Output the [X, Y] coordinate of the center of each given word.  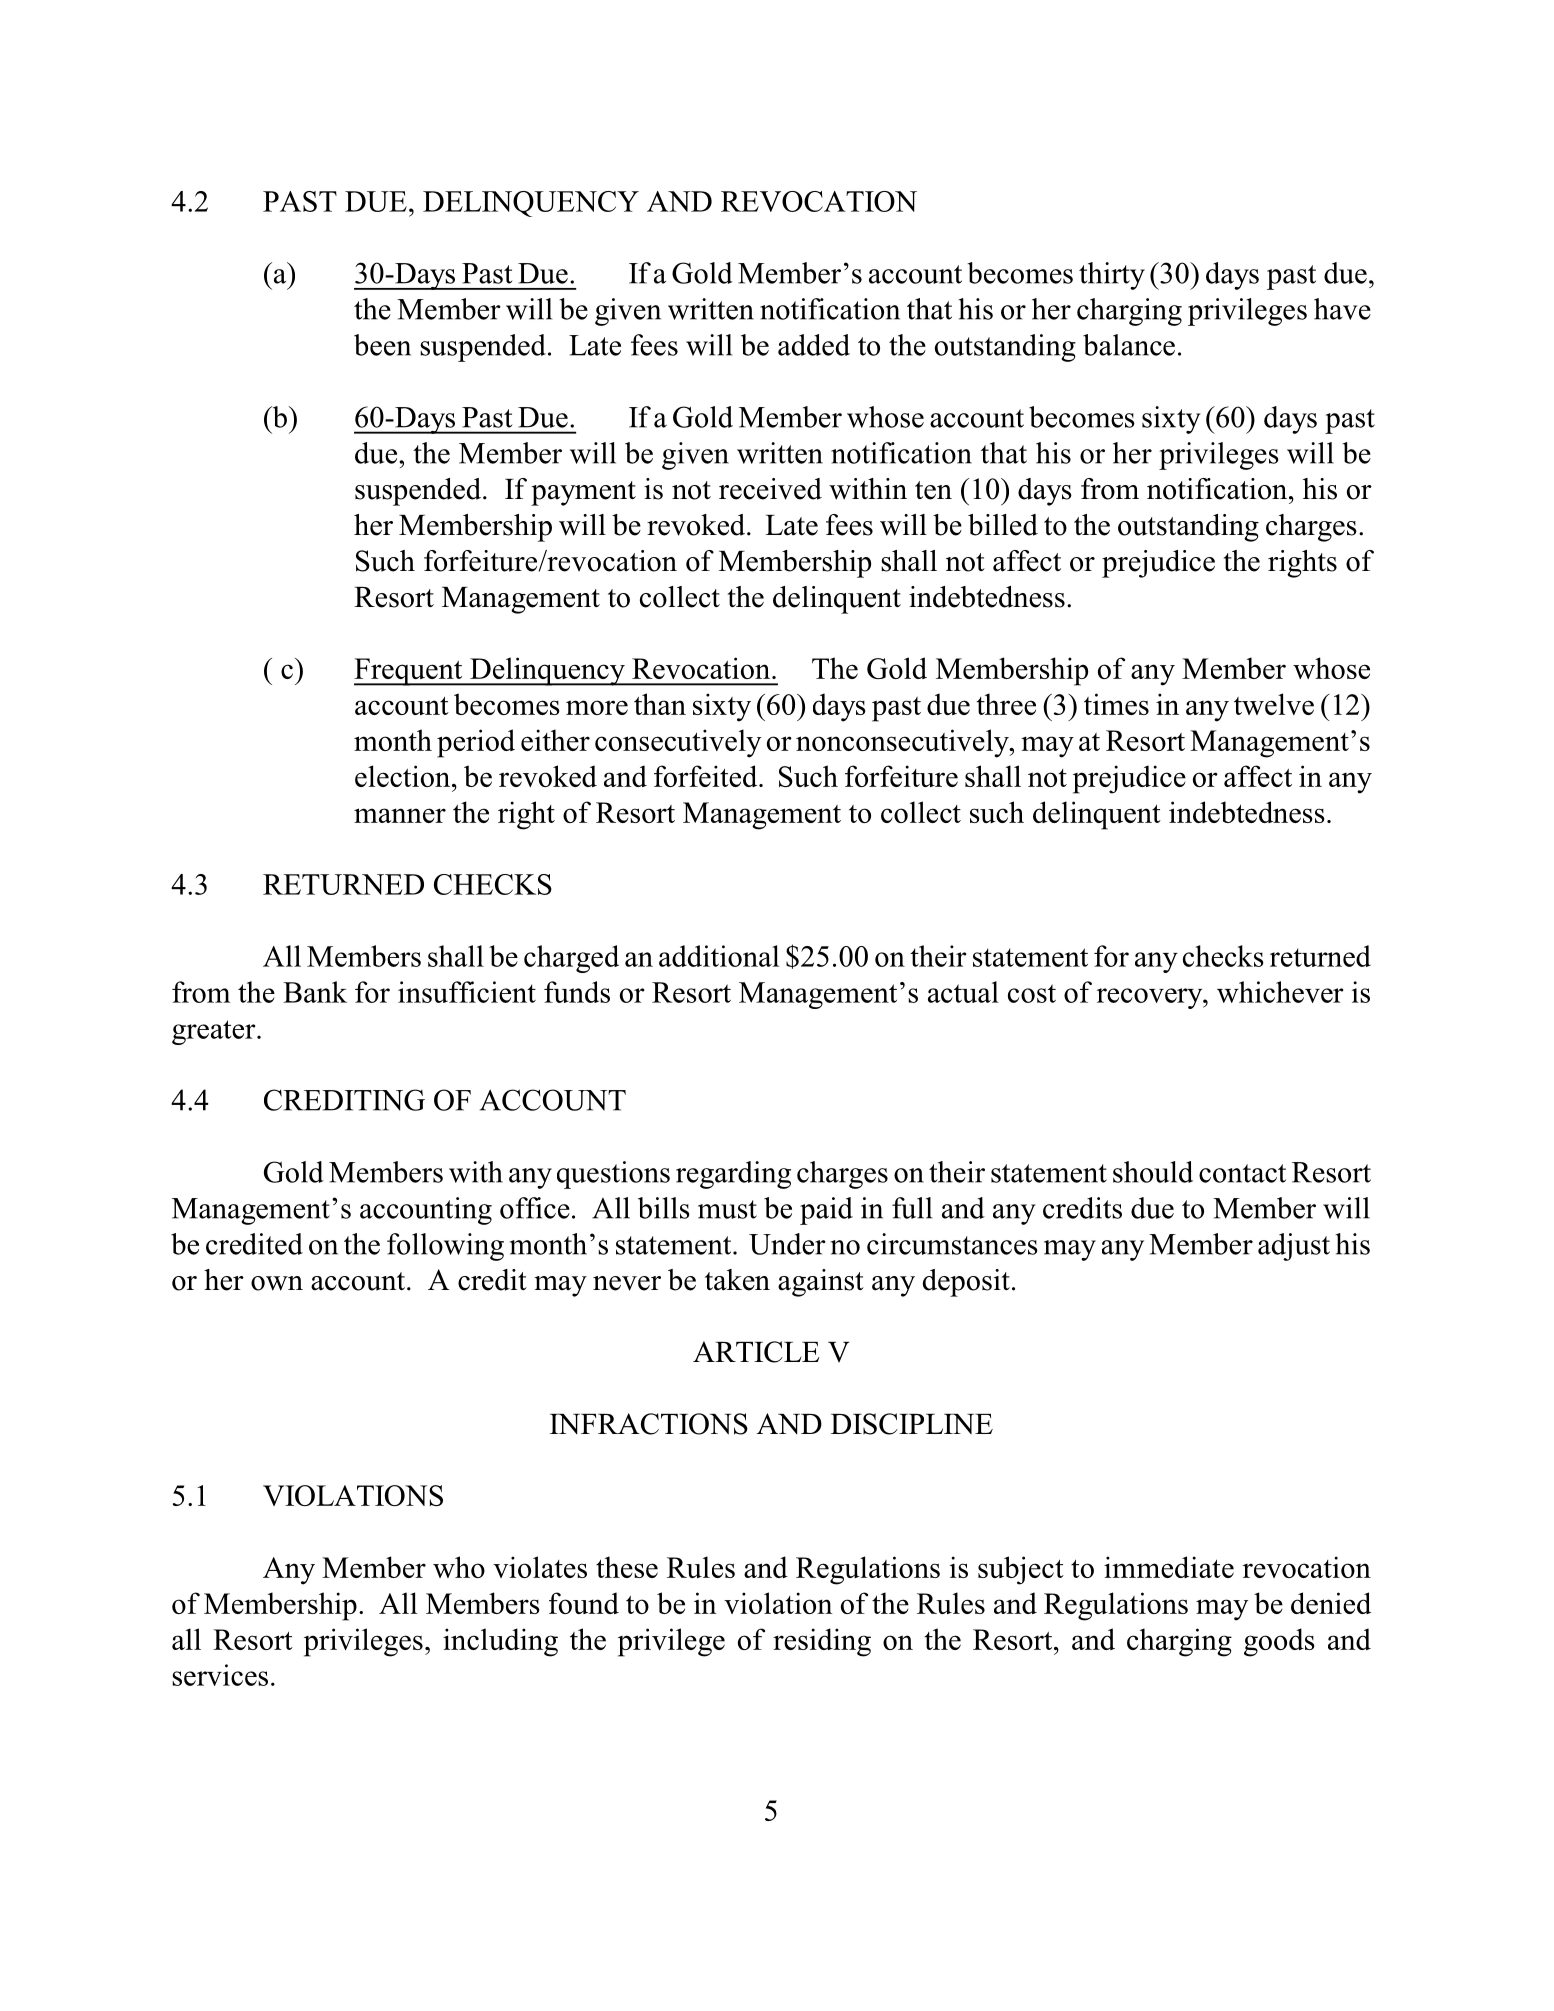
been [382, 345]
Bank [315, 992]
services [220, 1675]
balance [1129, 345]
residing [822, 1642]
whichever [1280, 992]
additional [719, 956]
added [814, 345]
